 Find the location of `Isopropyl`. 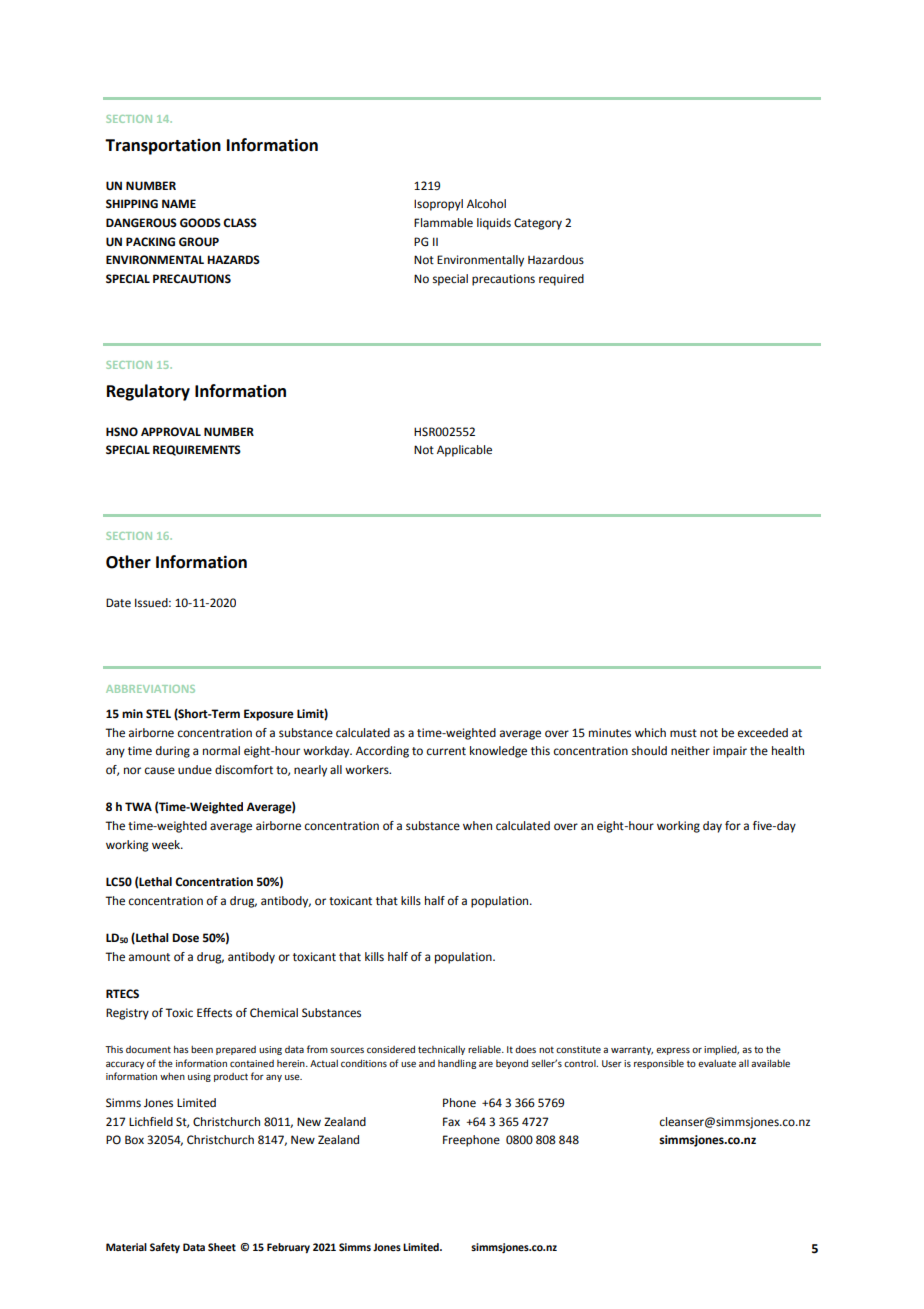

Isopropyl is located at coordinates (438, 205).
